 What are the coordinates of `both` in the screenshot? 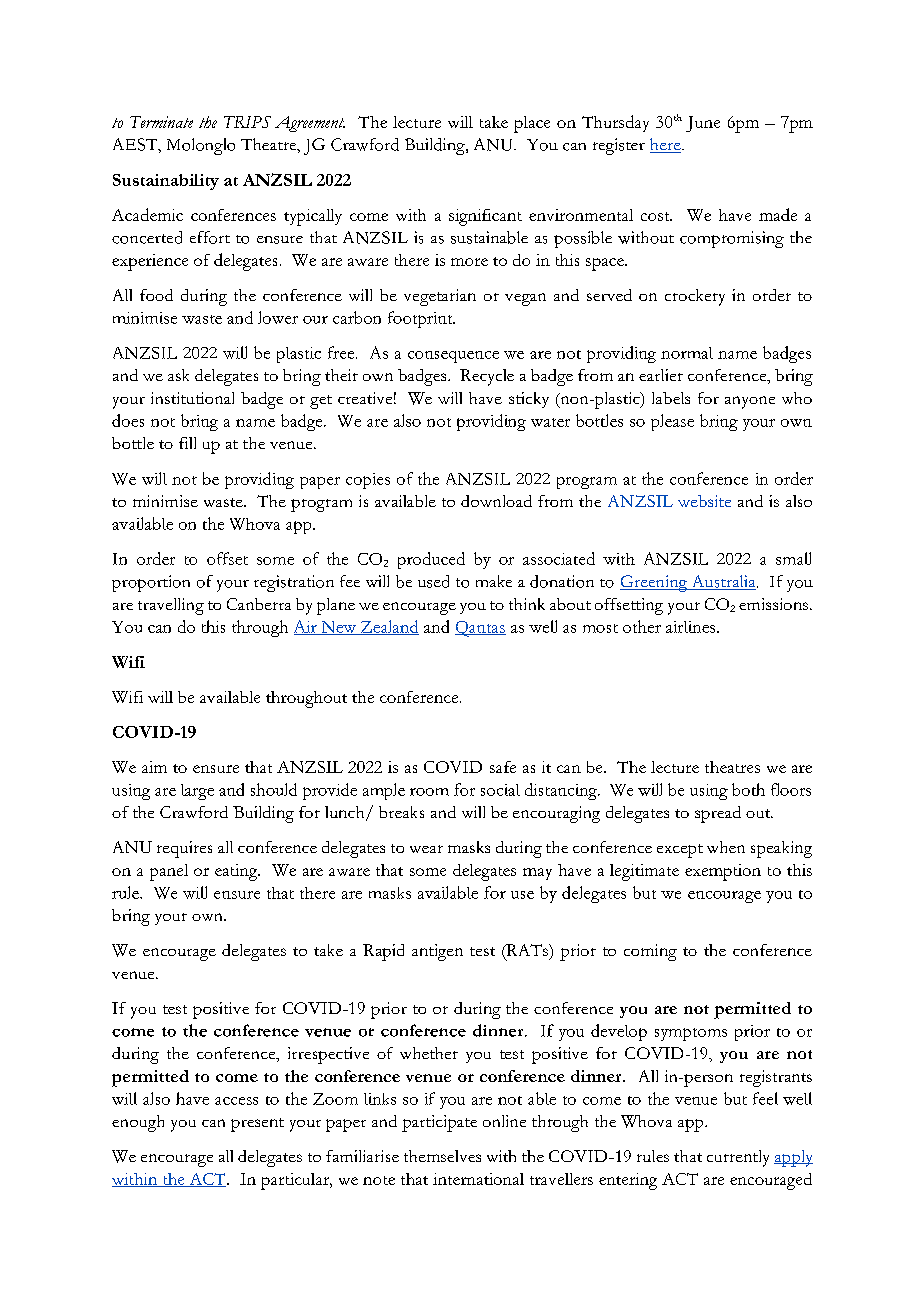 It's located at (748, 789).
